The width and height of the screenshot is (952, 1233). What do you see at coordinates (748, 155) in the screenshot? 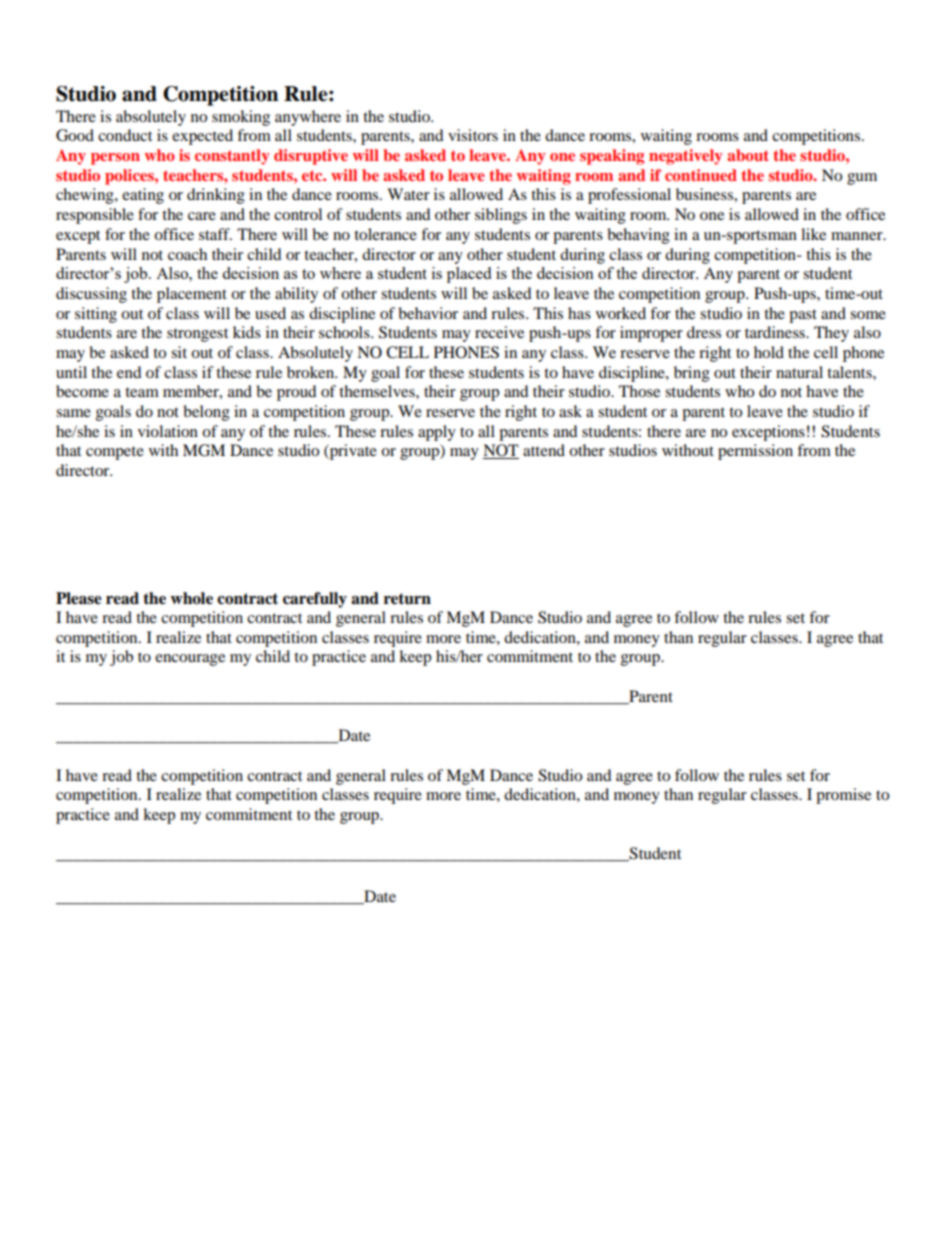
I see `about` at bounding box center [748, 155].
